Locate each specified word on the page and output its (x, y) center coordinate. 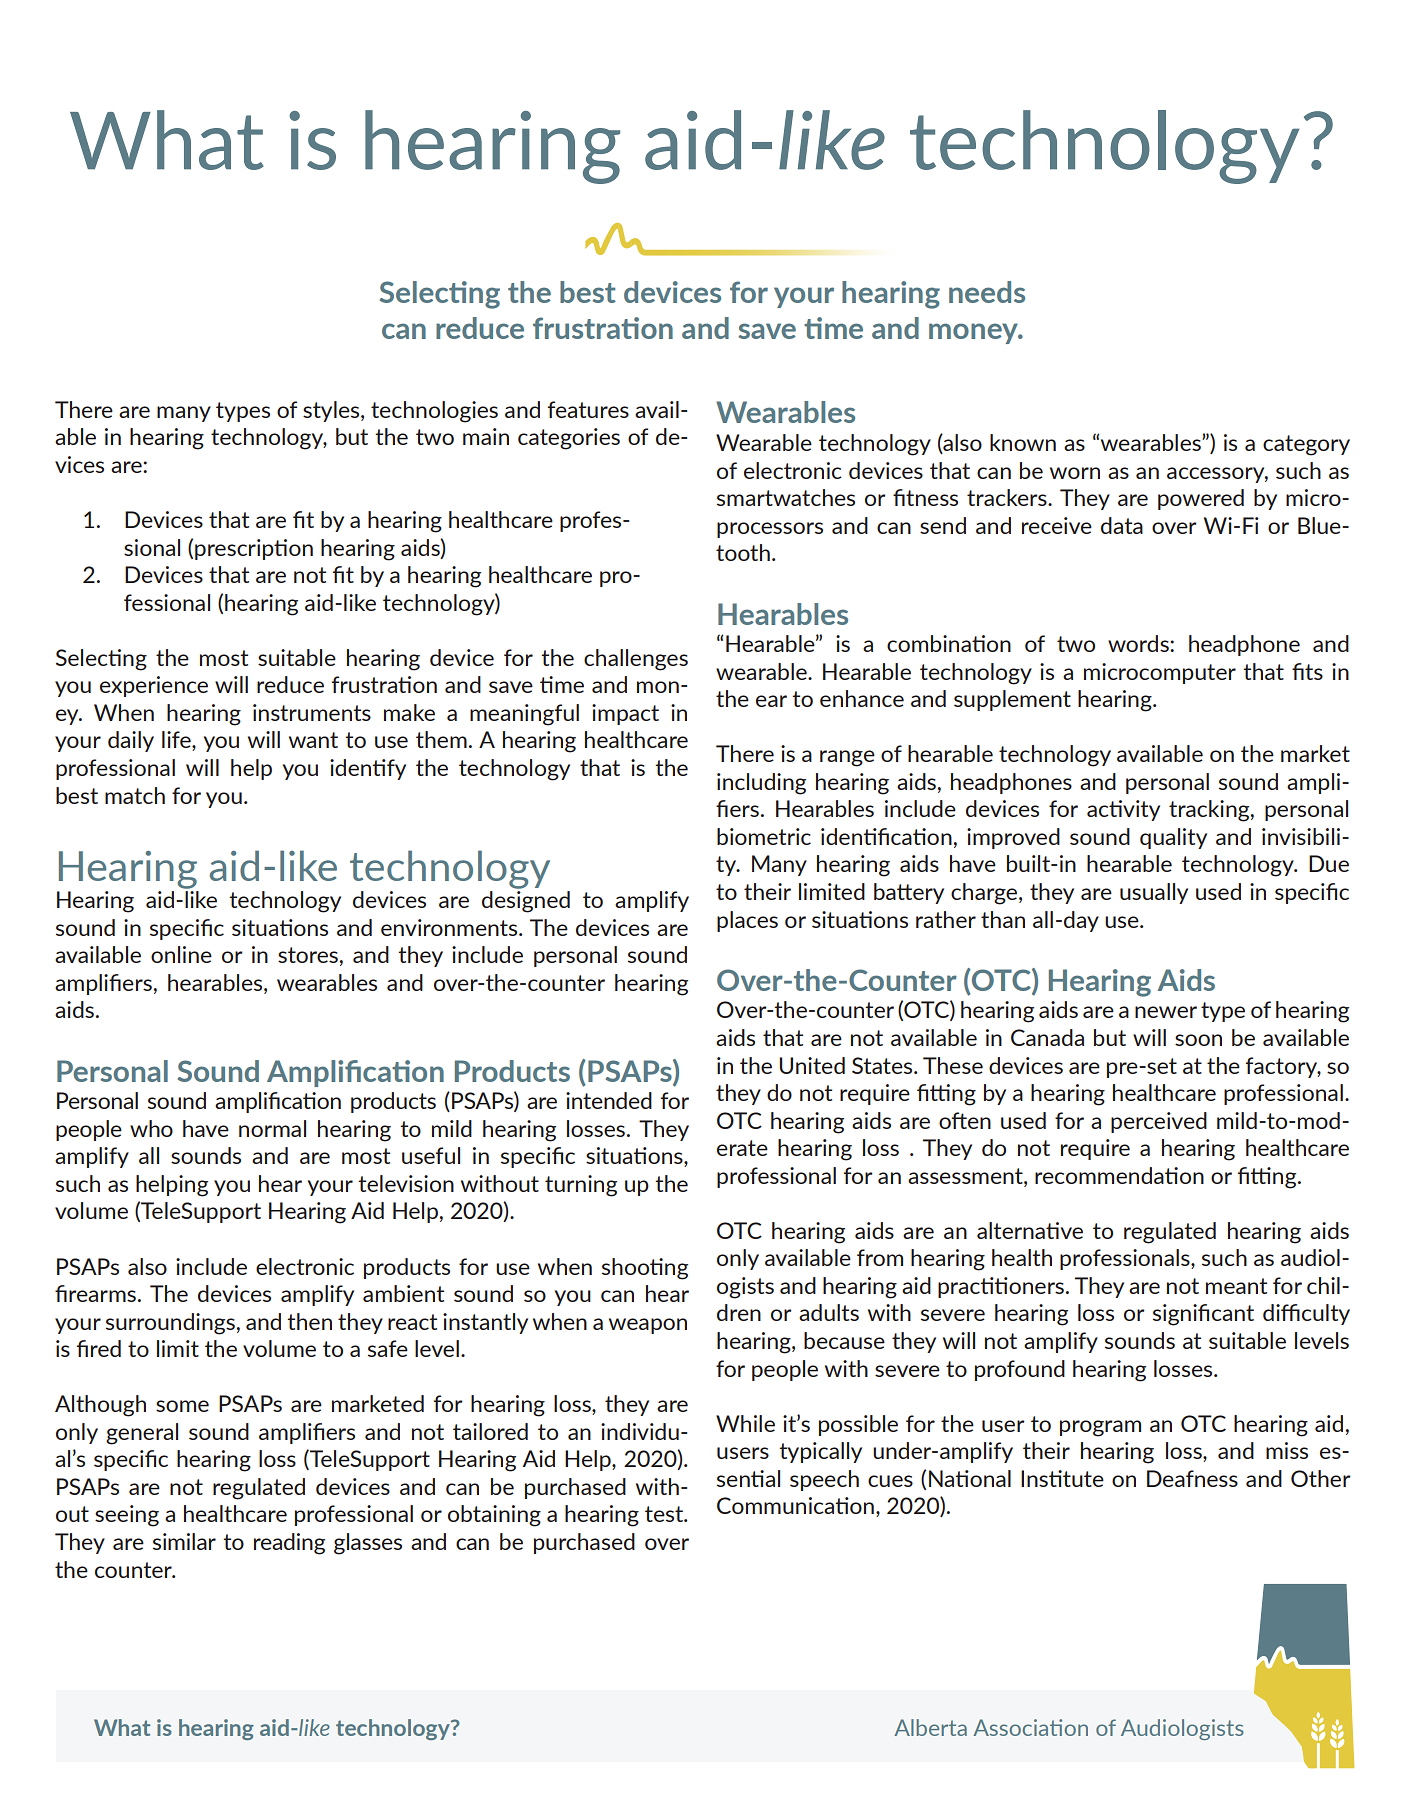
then (309, 1321)
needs (987, 292)
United (812, 1065)
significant (1203, 1315)
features (588, 409)
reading (289, 1544)
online (181, 954)
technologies (434, 412)
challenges (636, 660)
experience (154, 686)
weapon (648, 1326)
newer (1166, 1012)
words (1139, 643)
